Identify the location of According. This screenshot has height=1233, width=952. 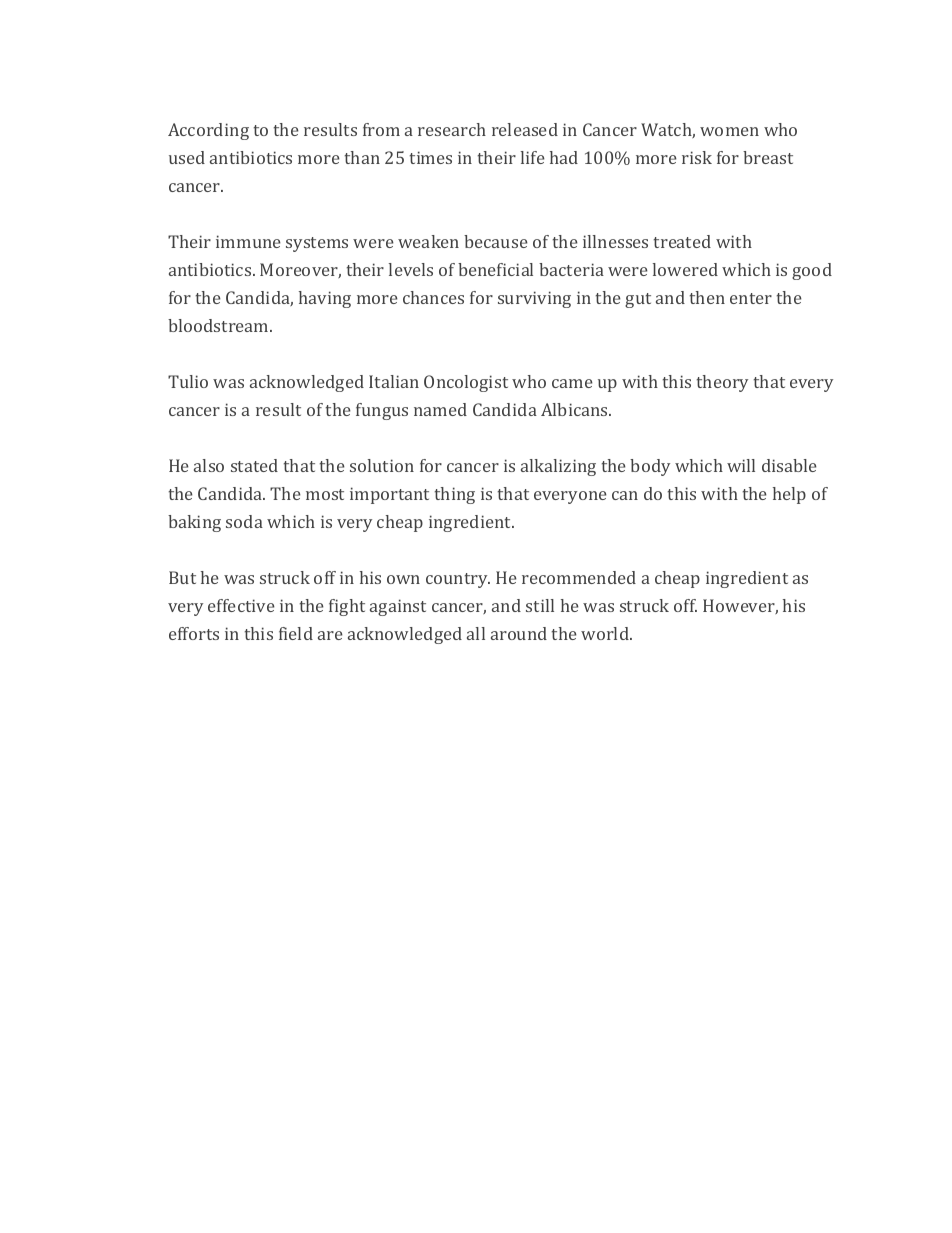
(208, 131).
